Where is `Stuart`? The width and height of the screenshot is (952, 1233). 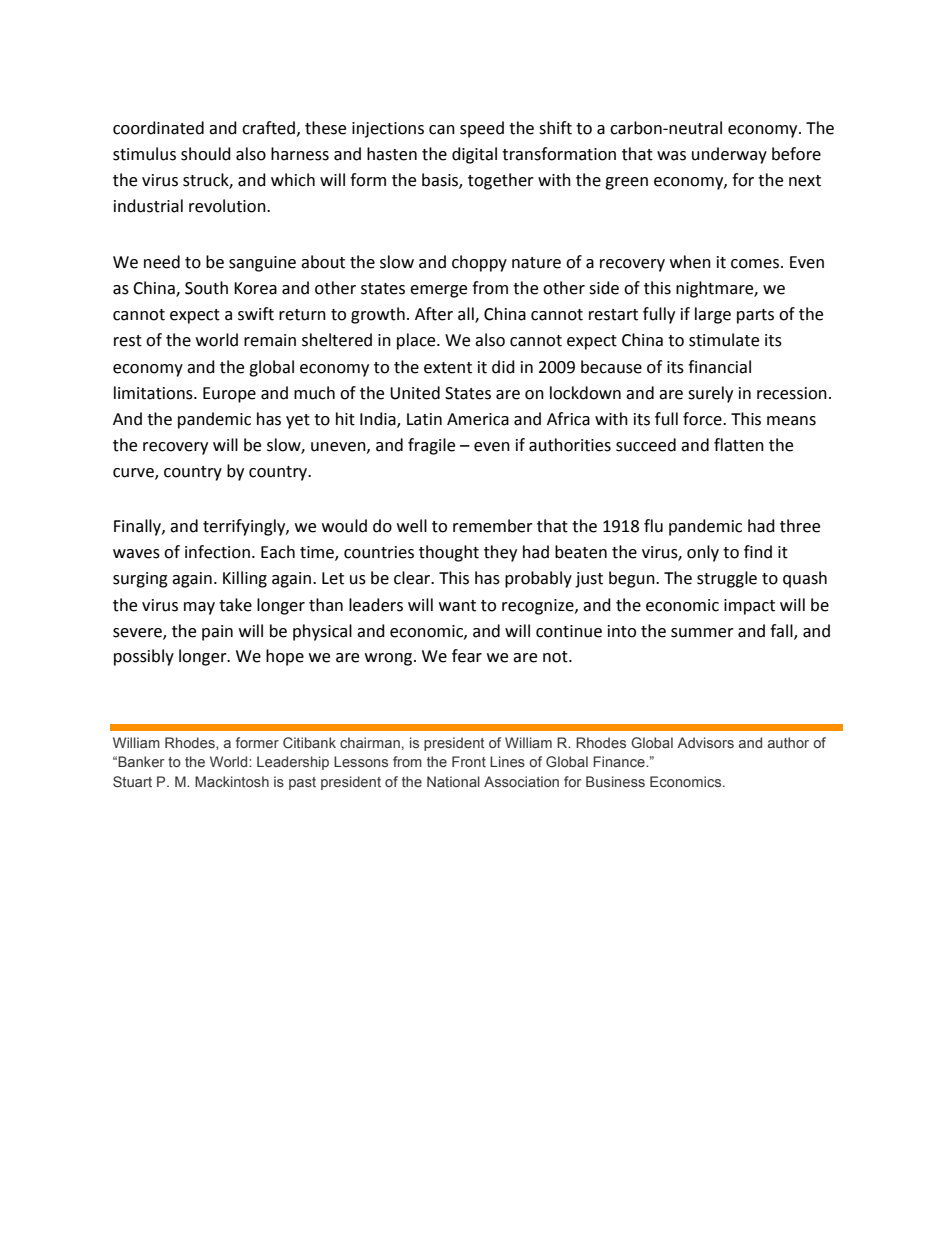
Stuart is located at coordinates (132, 782).
